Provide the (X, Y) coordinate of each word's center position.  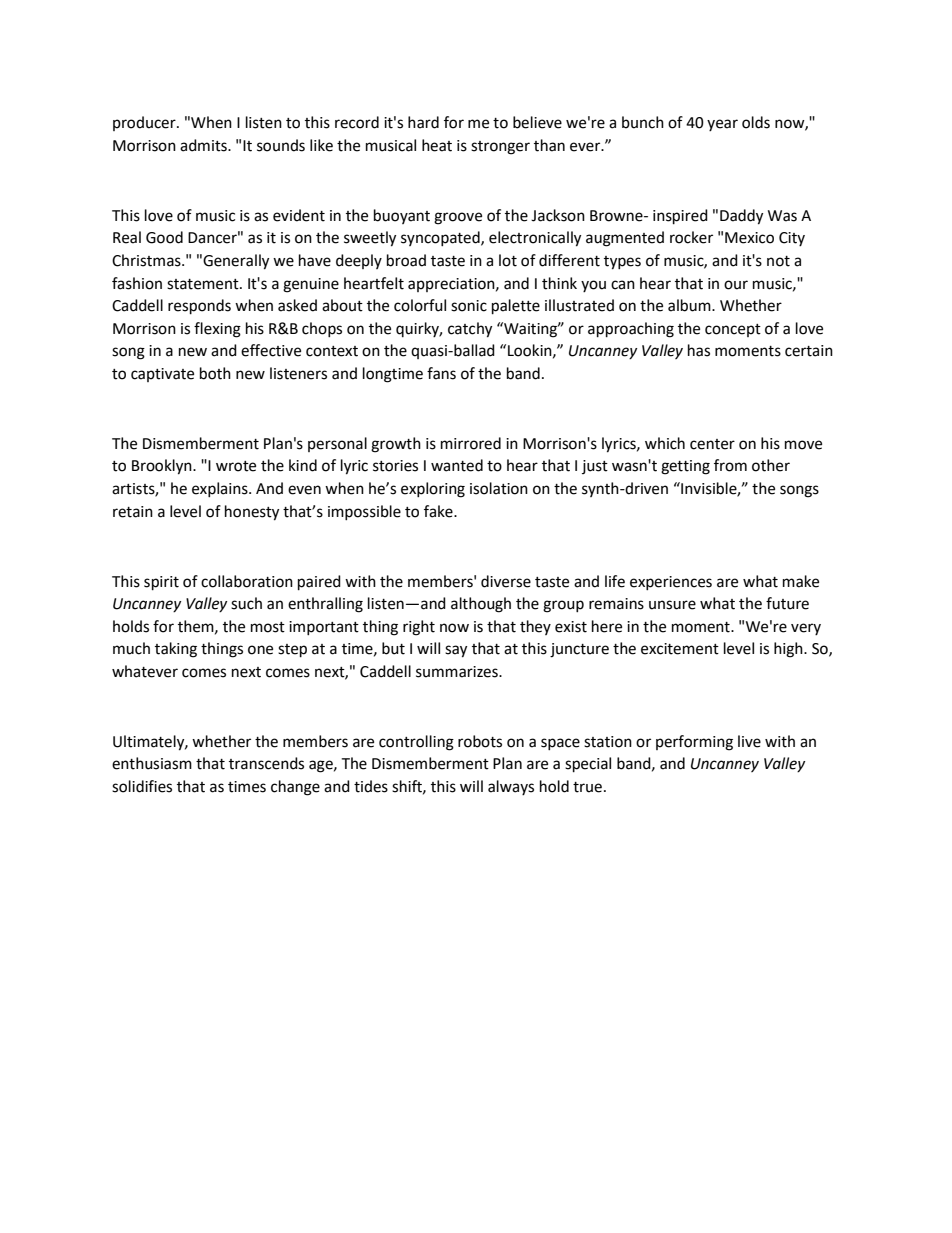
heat (437, 145)
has (699, 350)
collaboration (247, 581)
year (722, 125)
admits (204, 145)
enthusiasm (152, 763)
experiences (671, 583)
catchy (470, 330)
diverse (506, 581)
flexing (217, 330)
